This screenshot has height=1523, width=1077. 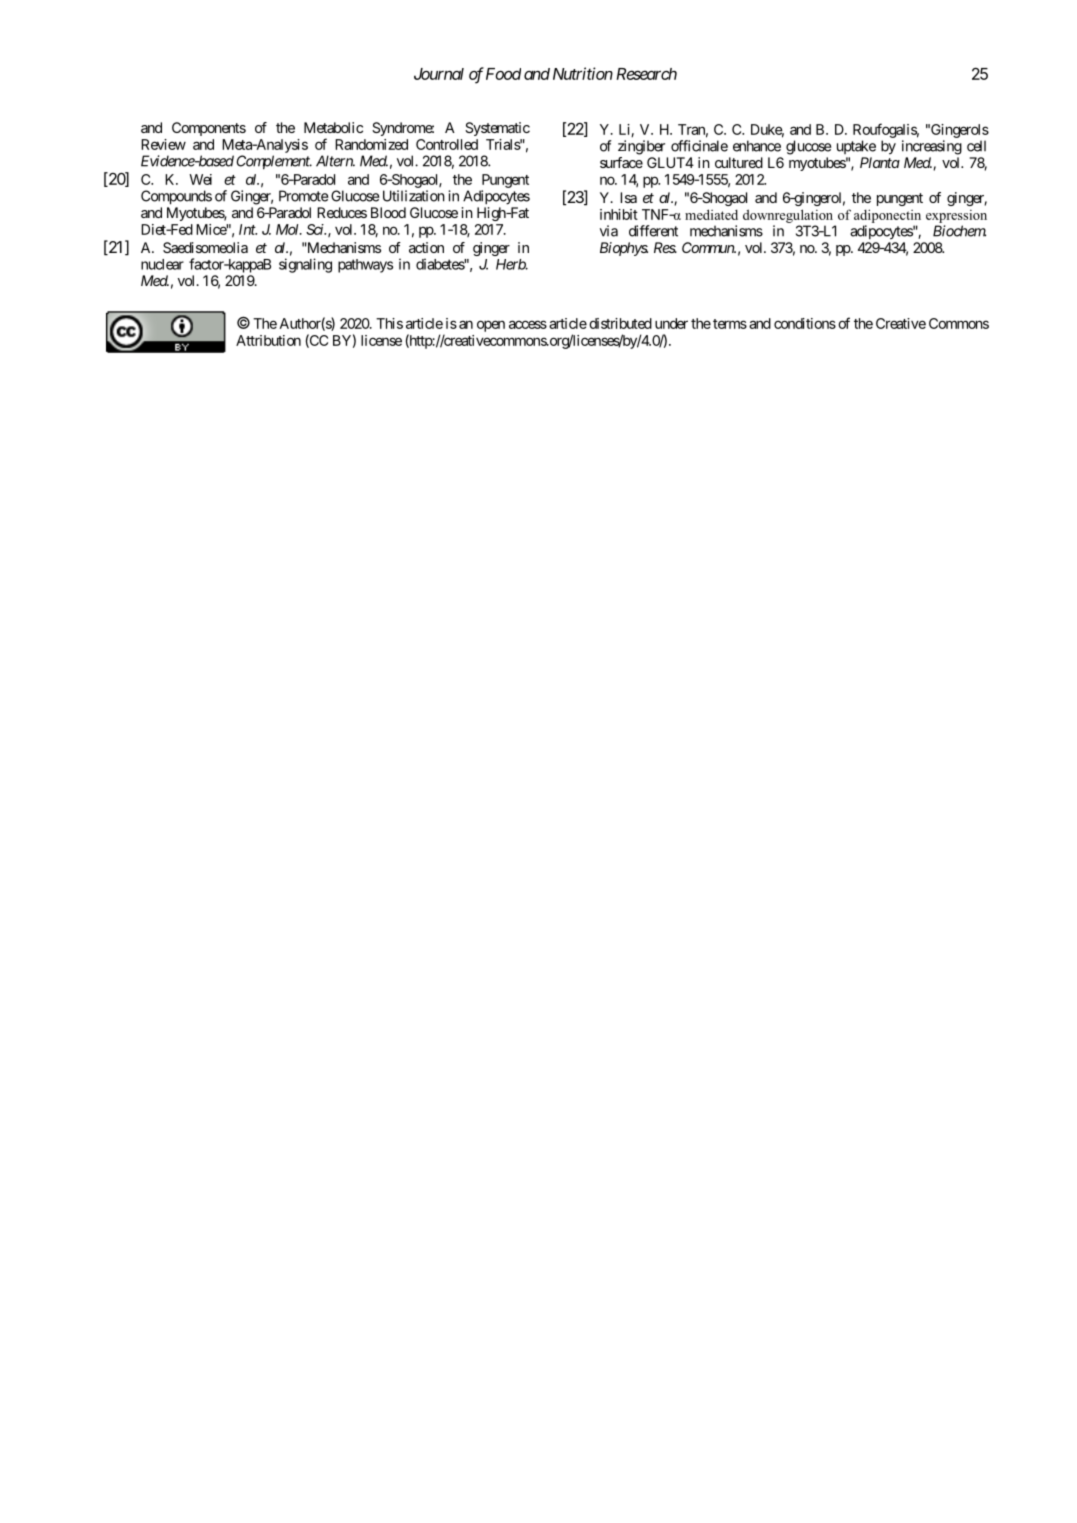 I want to click on cultured, so click(x=739, y=162).
